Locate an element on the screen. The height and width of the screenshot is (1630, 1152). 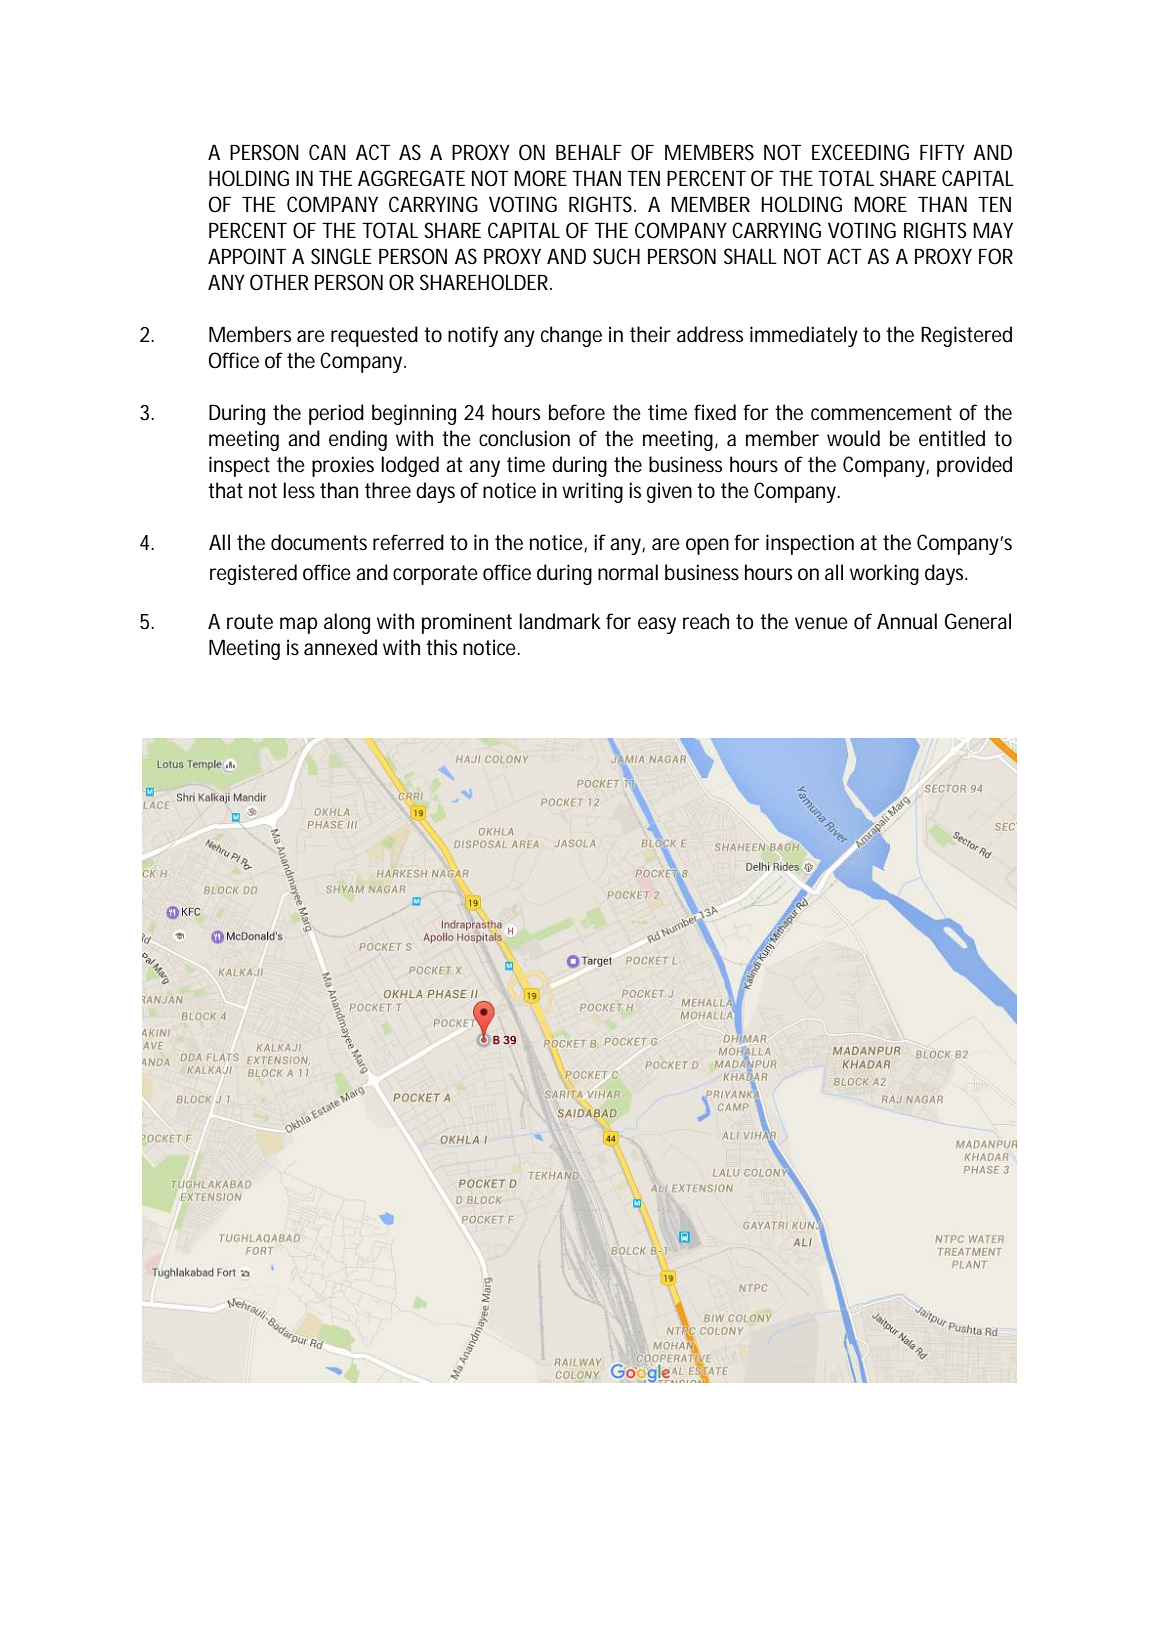
map is located at coordinates (298, 625).
